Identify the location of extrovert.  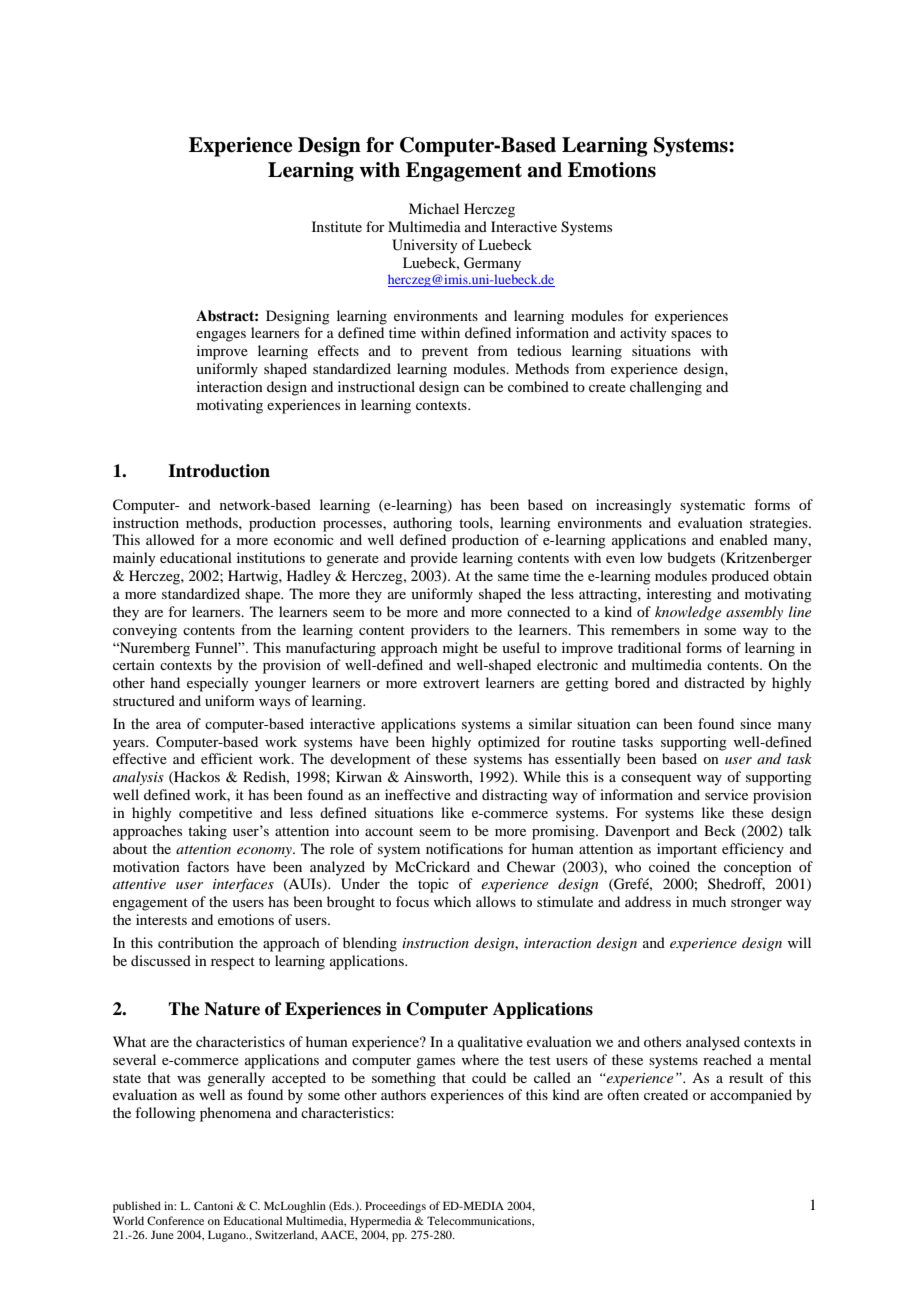
(451, 683).
